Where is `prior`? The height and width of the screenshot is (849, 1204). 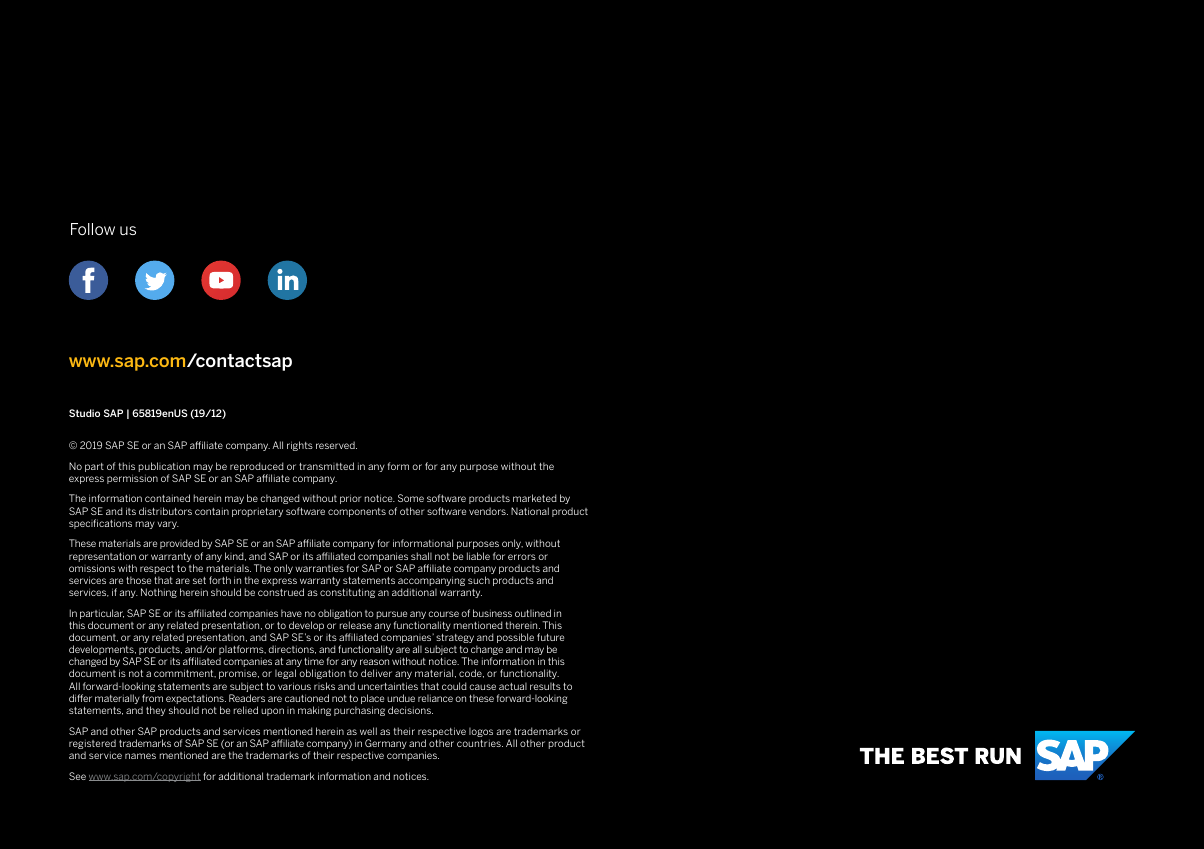 prior is located at coordinates (351, 499).
